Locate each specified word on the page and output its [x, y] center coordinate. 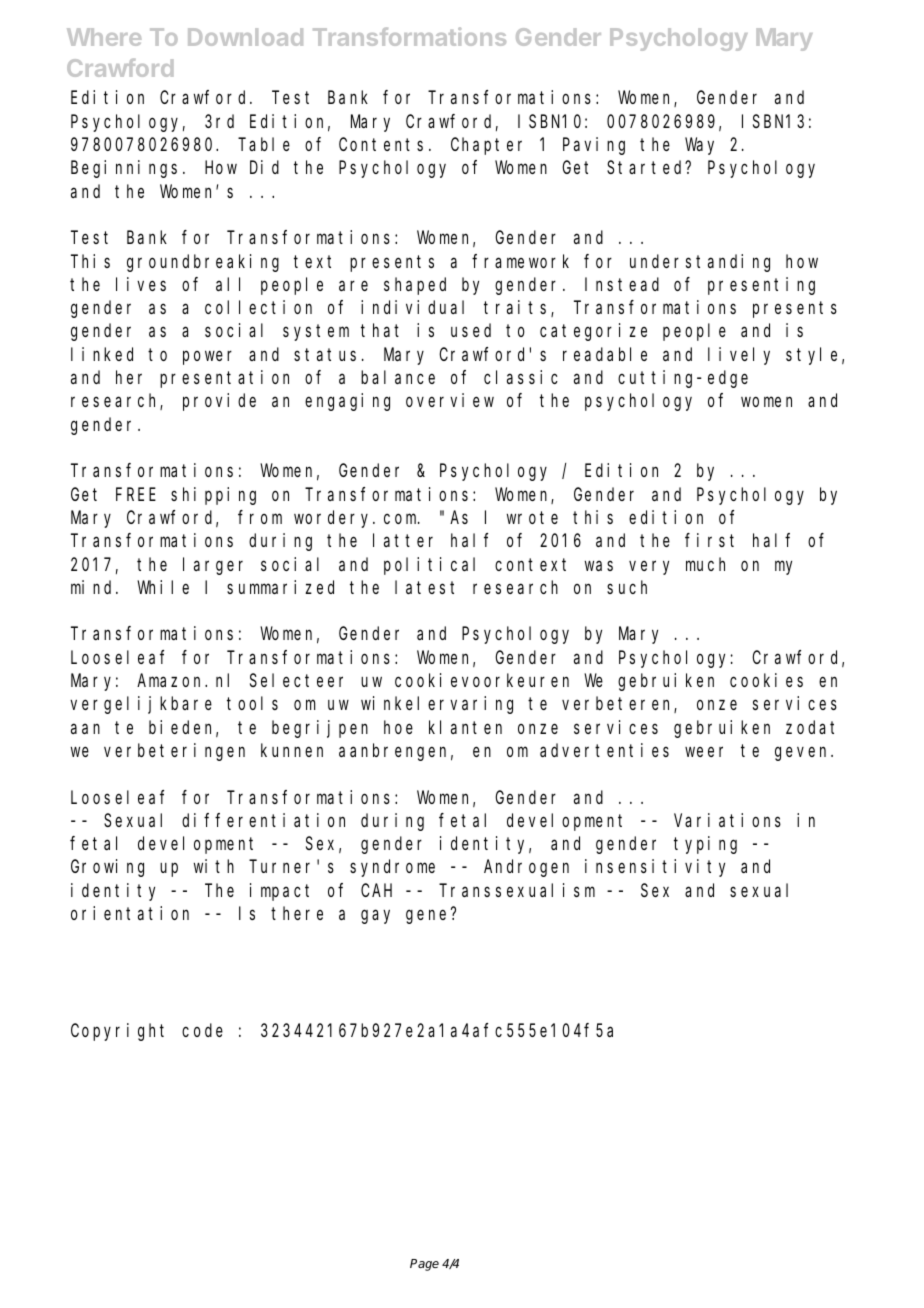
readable [605, 354]
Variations [727, 820]
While [163, 587]
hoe [398, 727]
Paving [594, 146]
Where [104, 37]
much [705, 564]
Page [424, 1265]
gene [426, 917]
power [207, 357]
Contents [381, 144]
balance [398, 377]
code [202, 1030]
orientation [130, 913]
